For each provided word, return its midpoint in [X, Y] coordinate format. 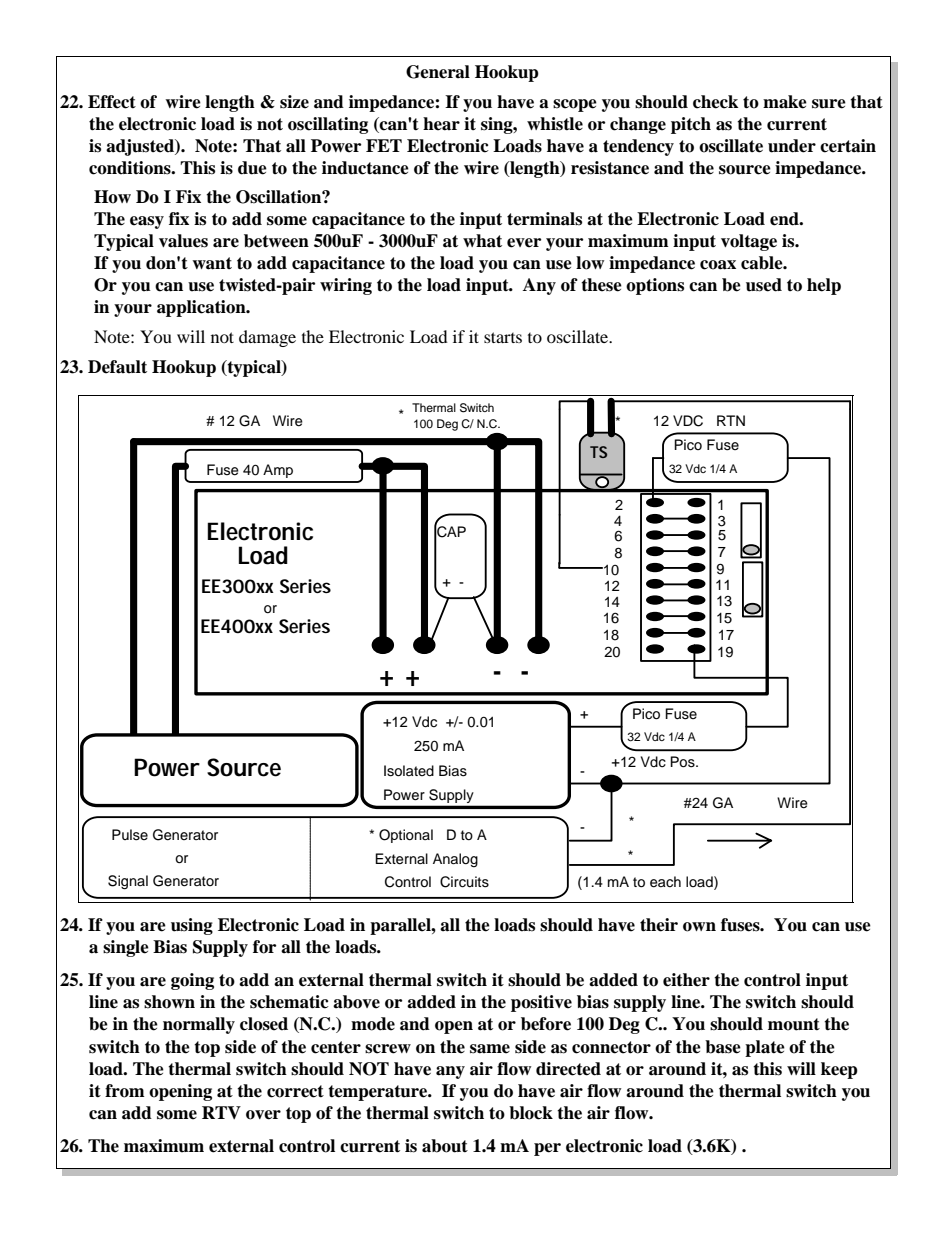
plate [765, 1048]
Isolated [409, 771]
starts [503, 337]
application [202, 308]
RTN [731, 420]
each [665, 882]
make [785, 102]
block [531, 1113]
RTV [221, 1112]
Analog [455, 860]
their [659, 925]
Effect [112, 102]
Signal [128, 882]
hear [441, 124]
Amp [278, 471]
